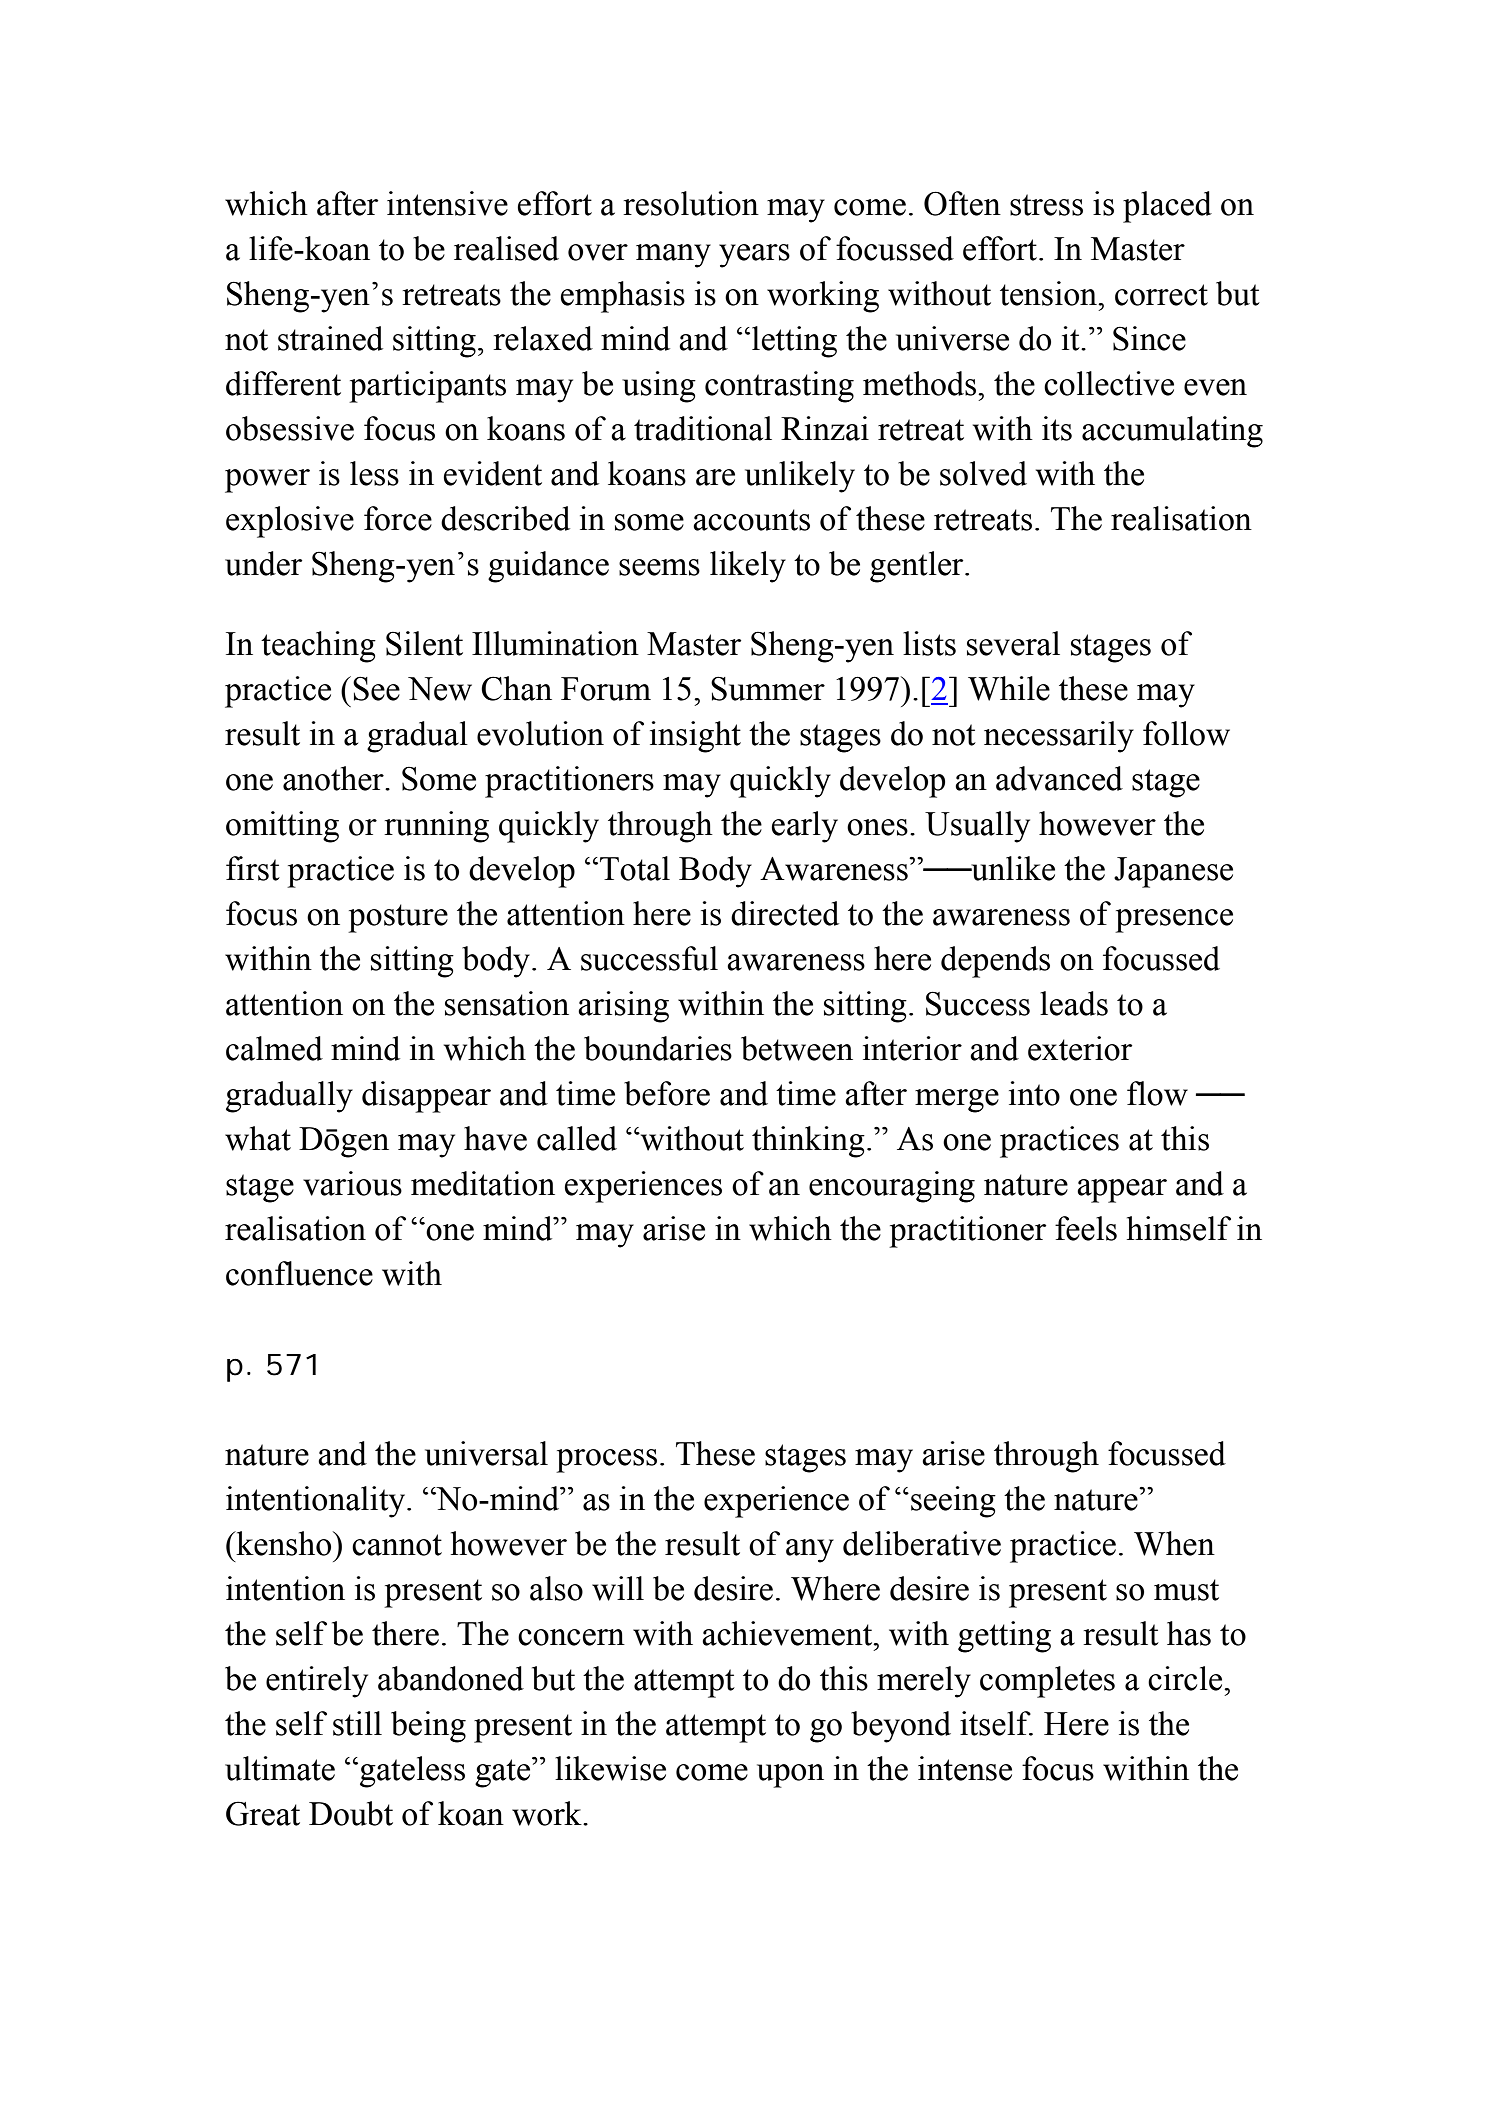  I want to click on tension, so click(1050, 293).
